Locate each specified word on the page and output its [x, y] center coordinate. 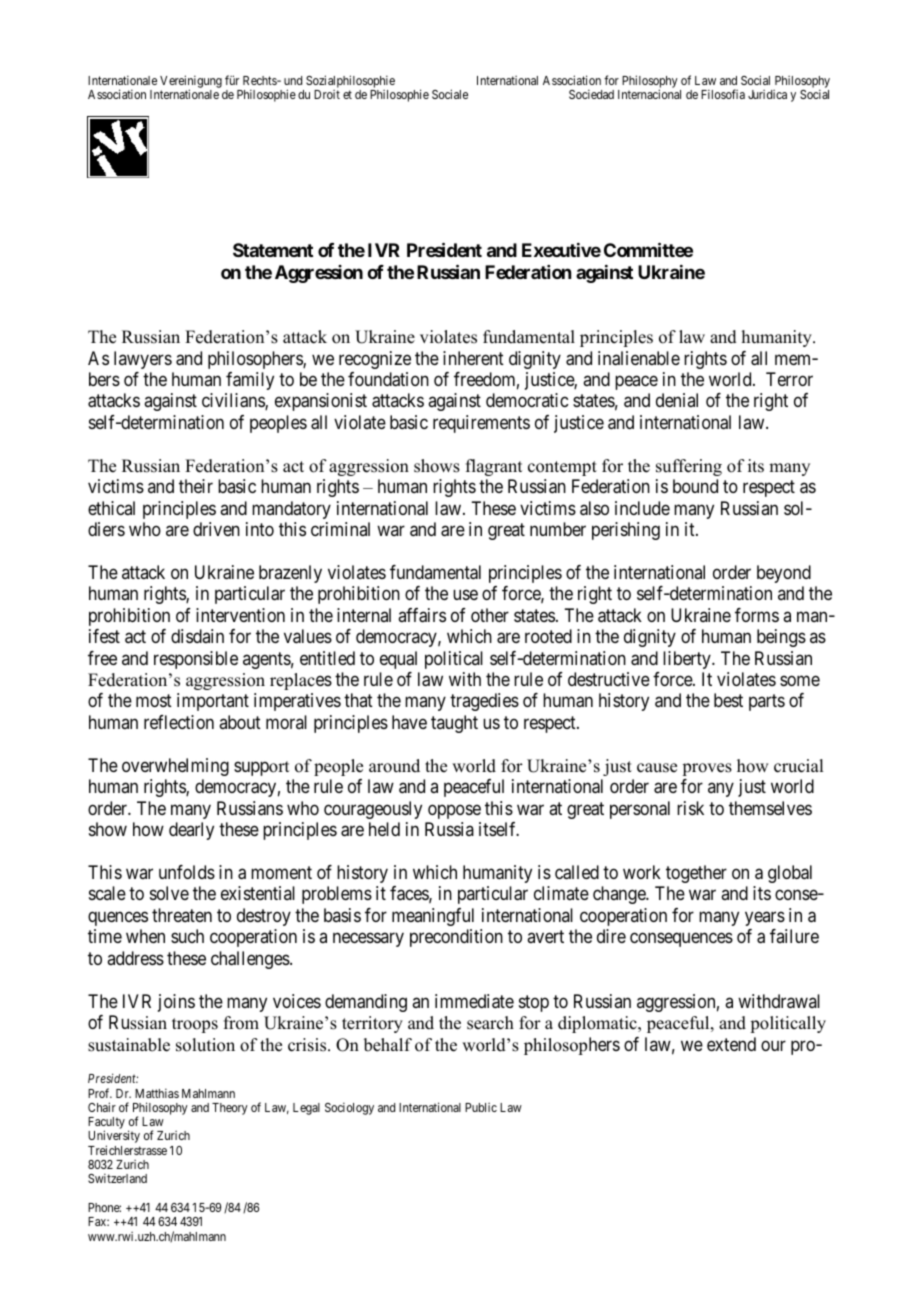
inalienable [639, 358]
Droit [327, 94]
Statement [273, 250]
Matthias [157, 1093]
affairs [422, 615]
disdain [197, 636]
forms [757, 615]
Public [481, 1107]
